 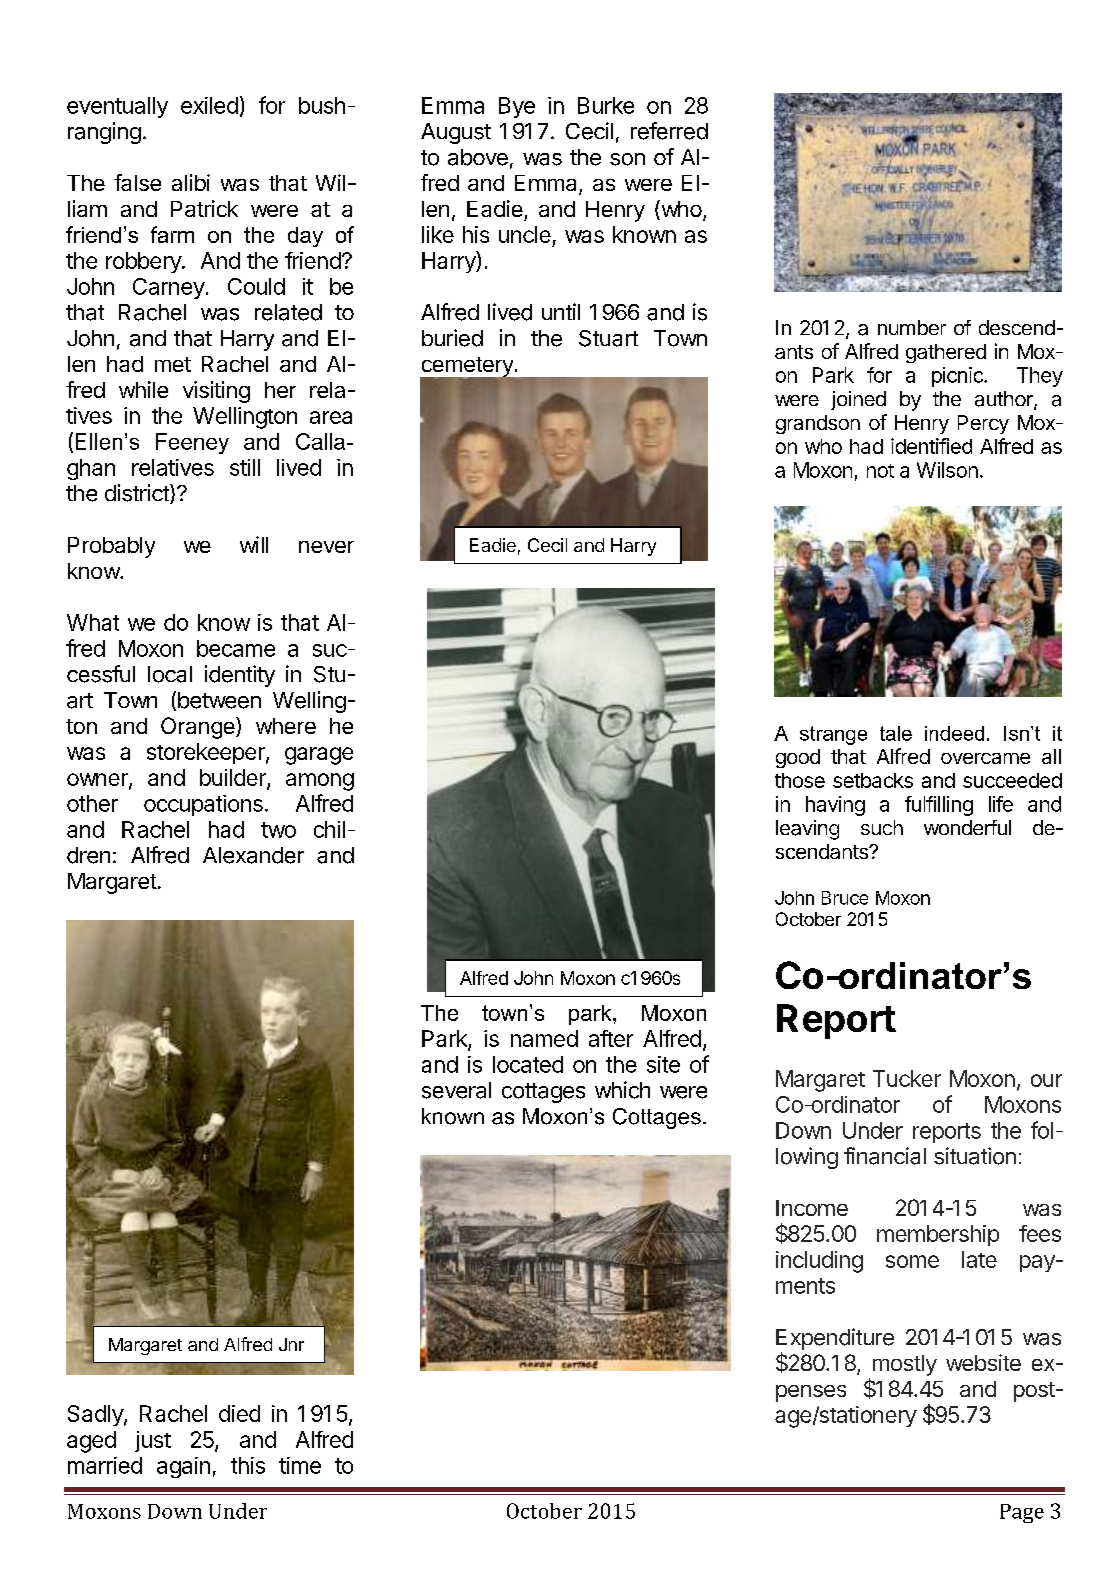 What do you see at coordinates (912, 327) in the screenshot?
I see `number` at bounding box center [912, 327].
